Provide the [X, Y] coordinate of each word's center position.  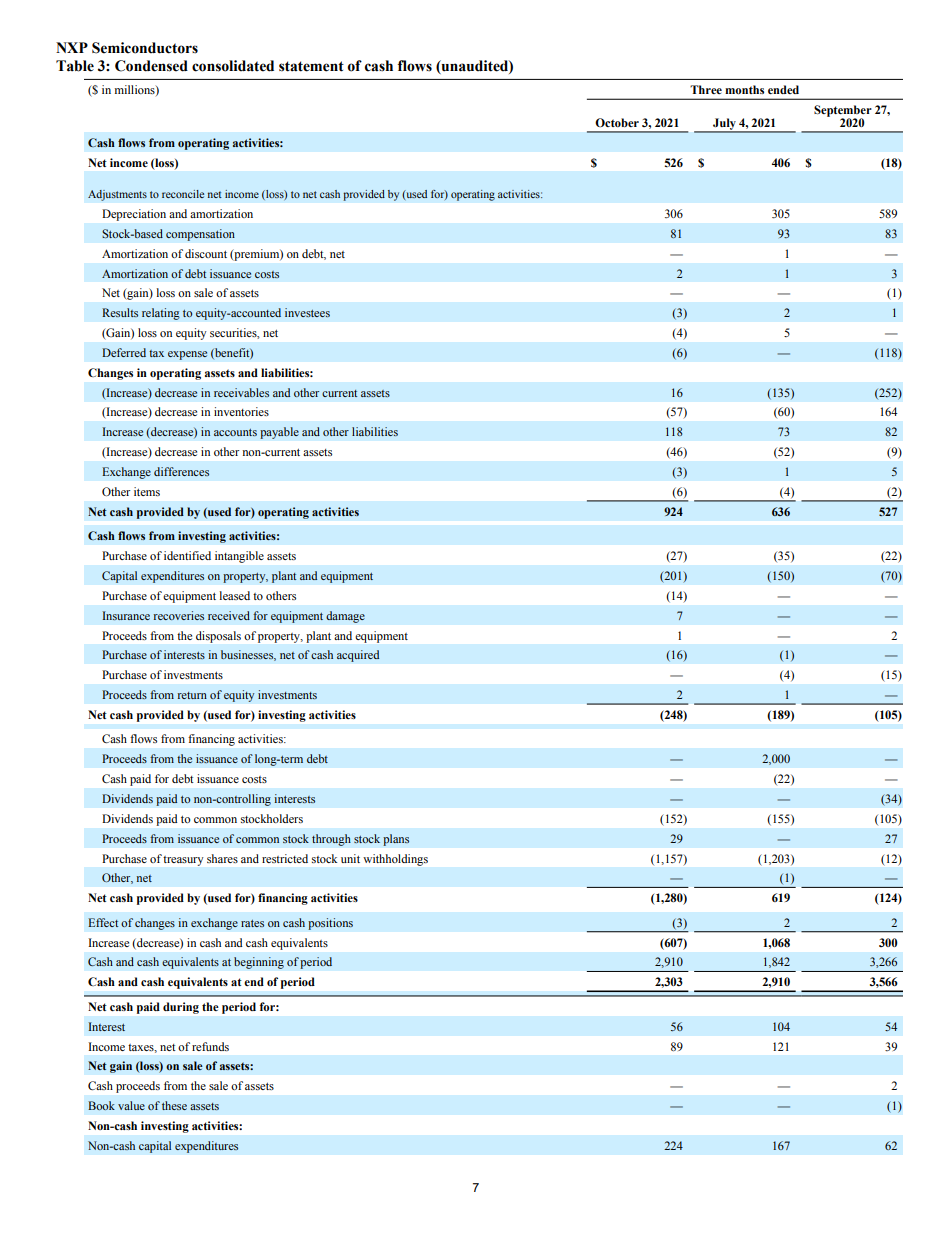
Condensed [151, 66]
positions [330, 924]
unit [350, 858]
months [744, 89]
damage [345, 617]
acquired [358, 656]
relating [161, 314]
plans [396, 840]
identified [187, 555]
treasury [183, 861]
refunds [210, 1046]
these [174, 1105]
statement [311, 66]
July [724, 125]
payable [279, 433]
